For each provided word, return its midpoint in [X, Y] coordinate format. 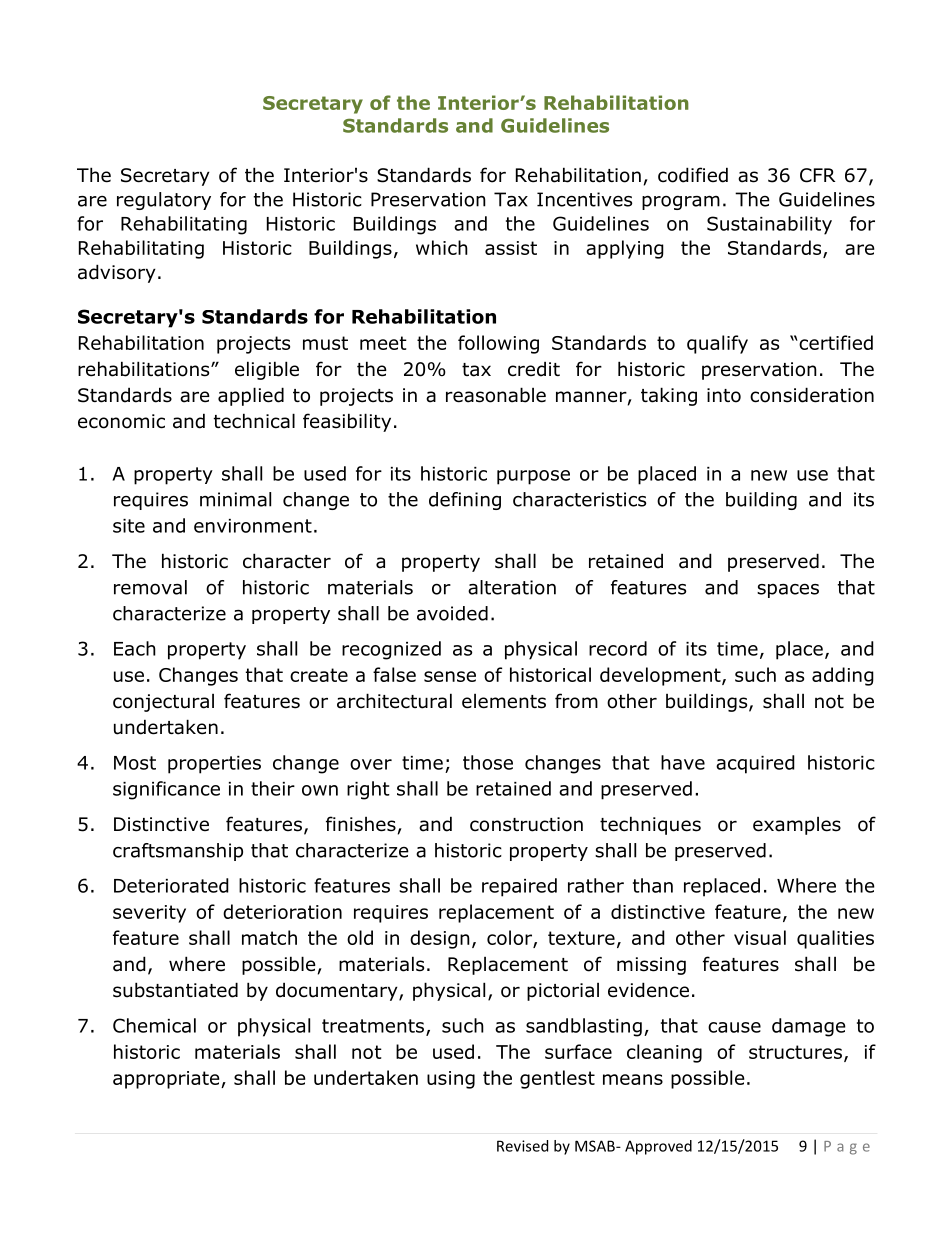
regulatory [164, 201]
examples [797, 826]
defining [465, 501]
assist [511, 248]
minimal [235, 499]
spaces [788, 590]
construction [526, 824]
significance [166, 790]
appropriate [167, 1080]
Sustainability [769, 225]
